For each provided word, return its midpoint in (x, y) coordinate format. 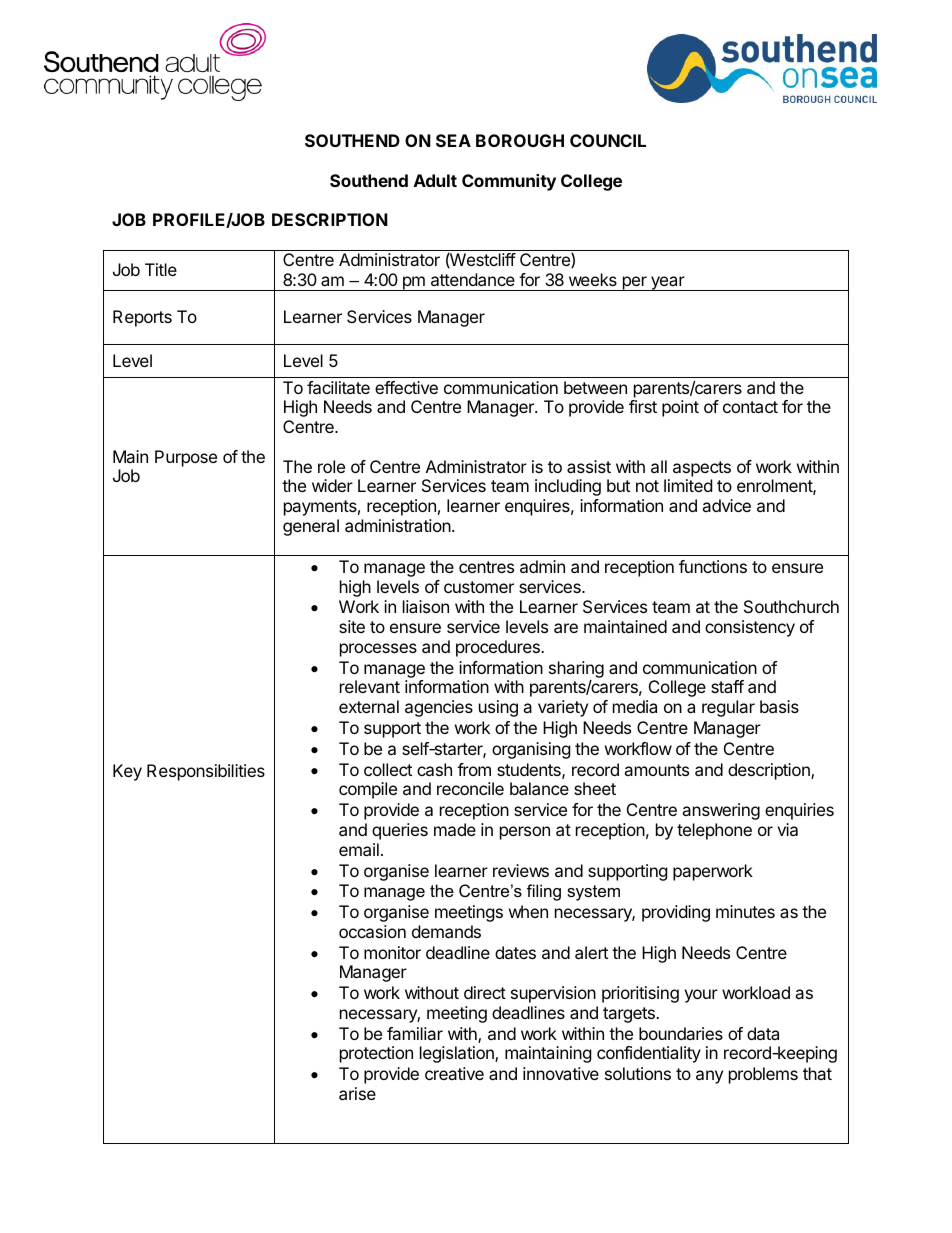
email (359, 849)
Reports (142, 318)
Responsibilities (206, 772)
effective (406, 387)
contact (750, 407)
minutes (745, 911)
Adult (435, 180)
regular (728, 708)
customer (479, 587)
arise (357, 1093)
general (311, 527)
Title (161, 269)
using (498, 708)
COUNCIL (608, 140)
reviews (521, 870)
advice (726, 505)
